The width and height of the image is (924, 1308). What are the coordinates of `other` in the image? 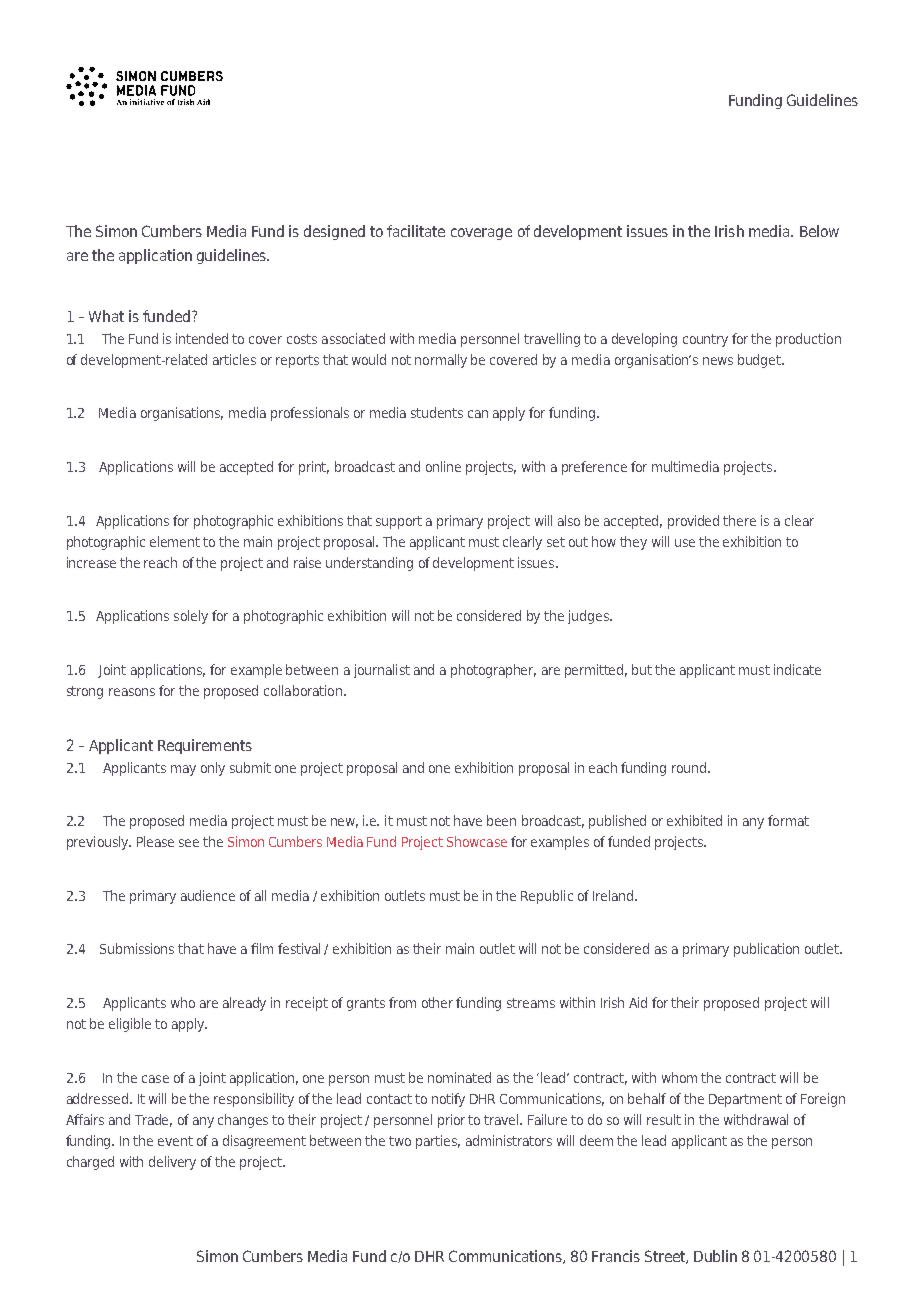 It's located at (437, 1002).
